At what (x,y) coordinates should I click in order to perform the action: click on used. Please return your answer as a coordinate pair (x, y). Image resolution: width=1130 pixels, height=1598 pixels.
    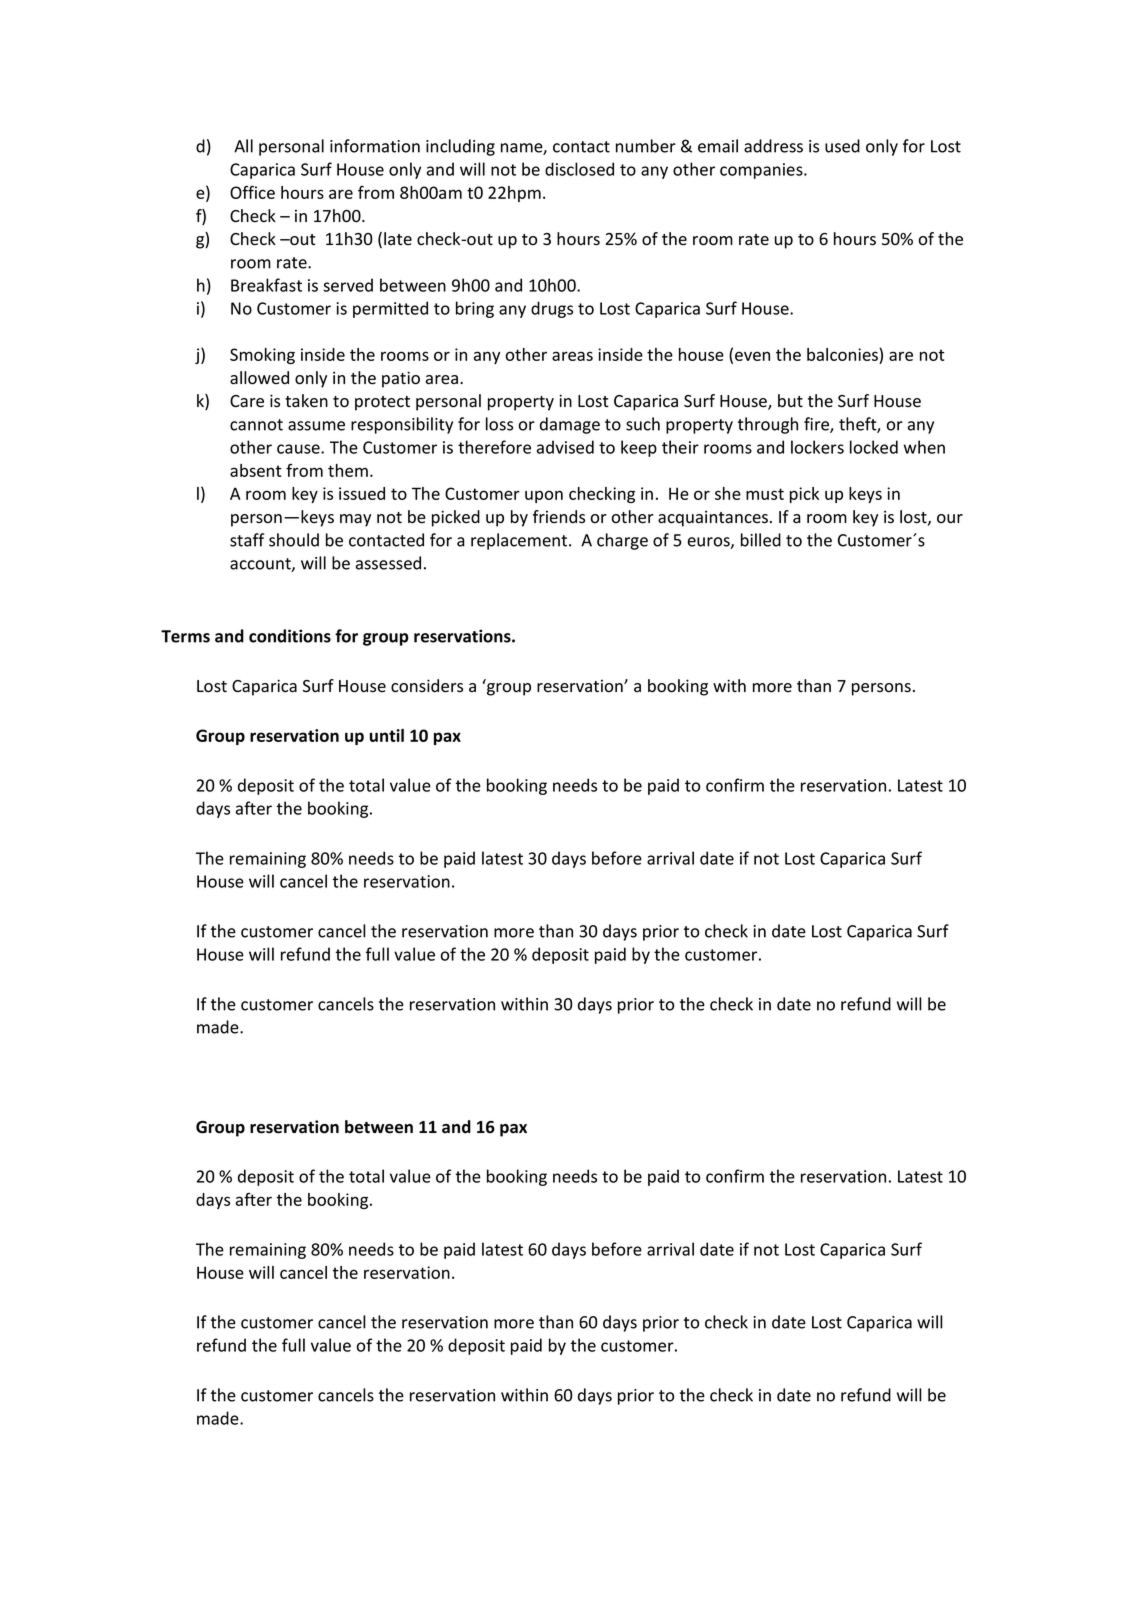
    Looking at the image, I should click on (842, 146).
